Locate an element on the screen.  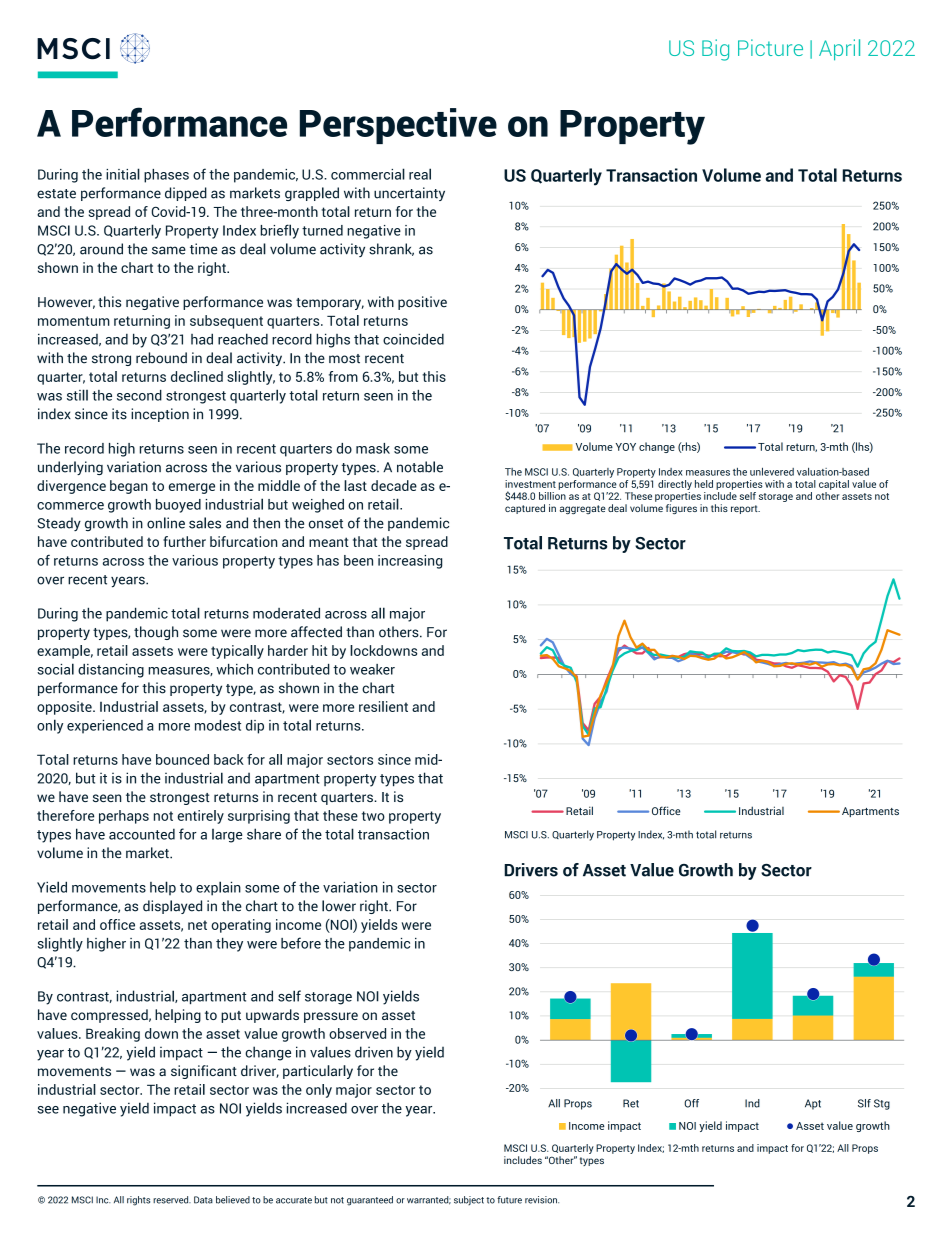
report is located at coordinates (745, 509).
